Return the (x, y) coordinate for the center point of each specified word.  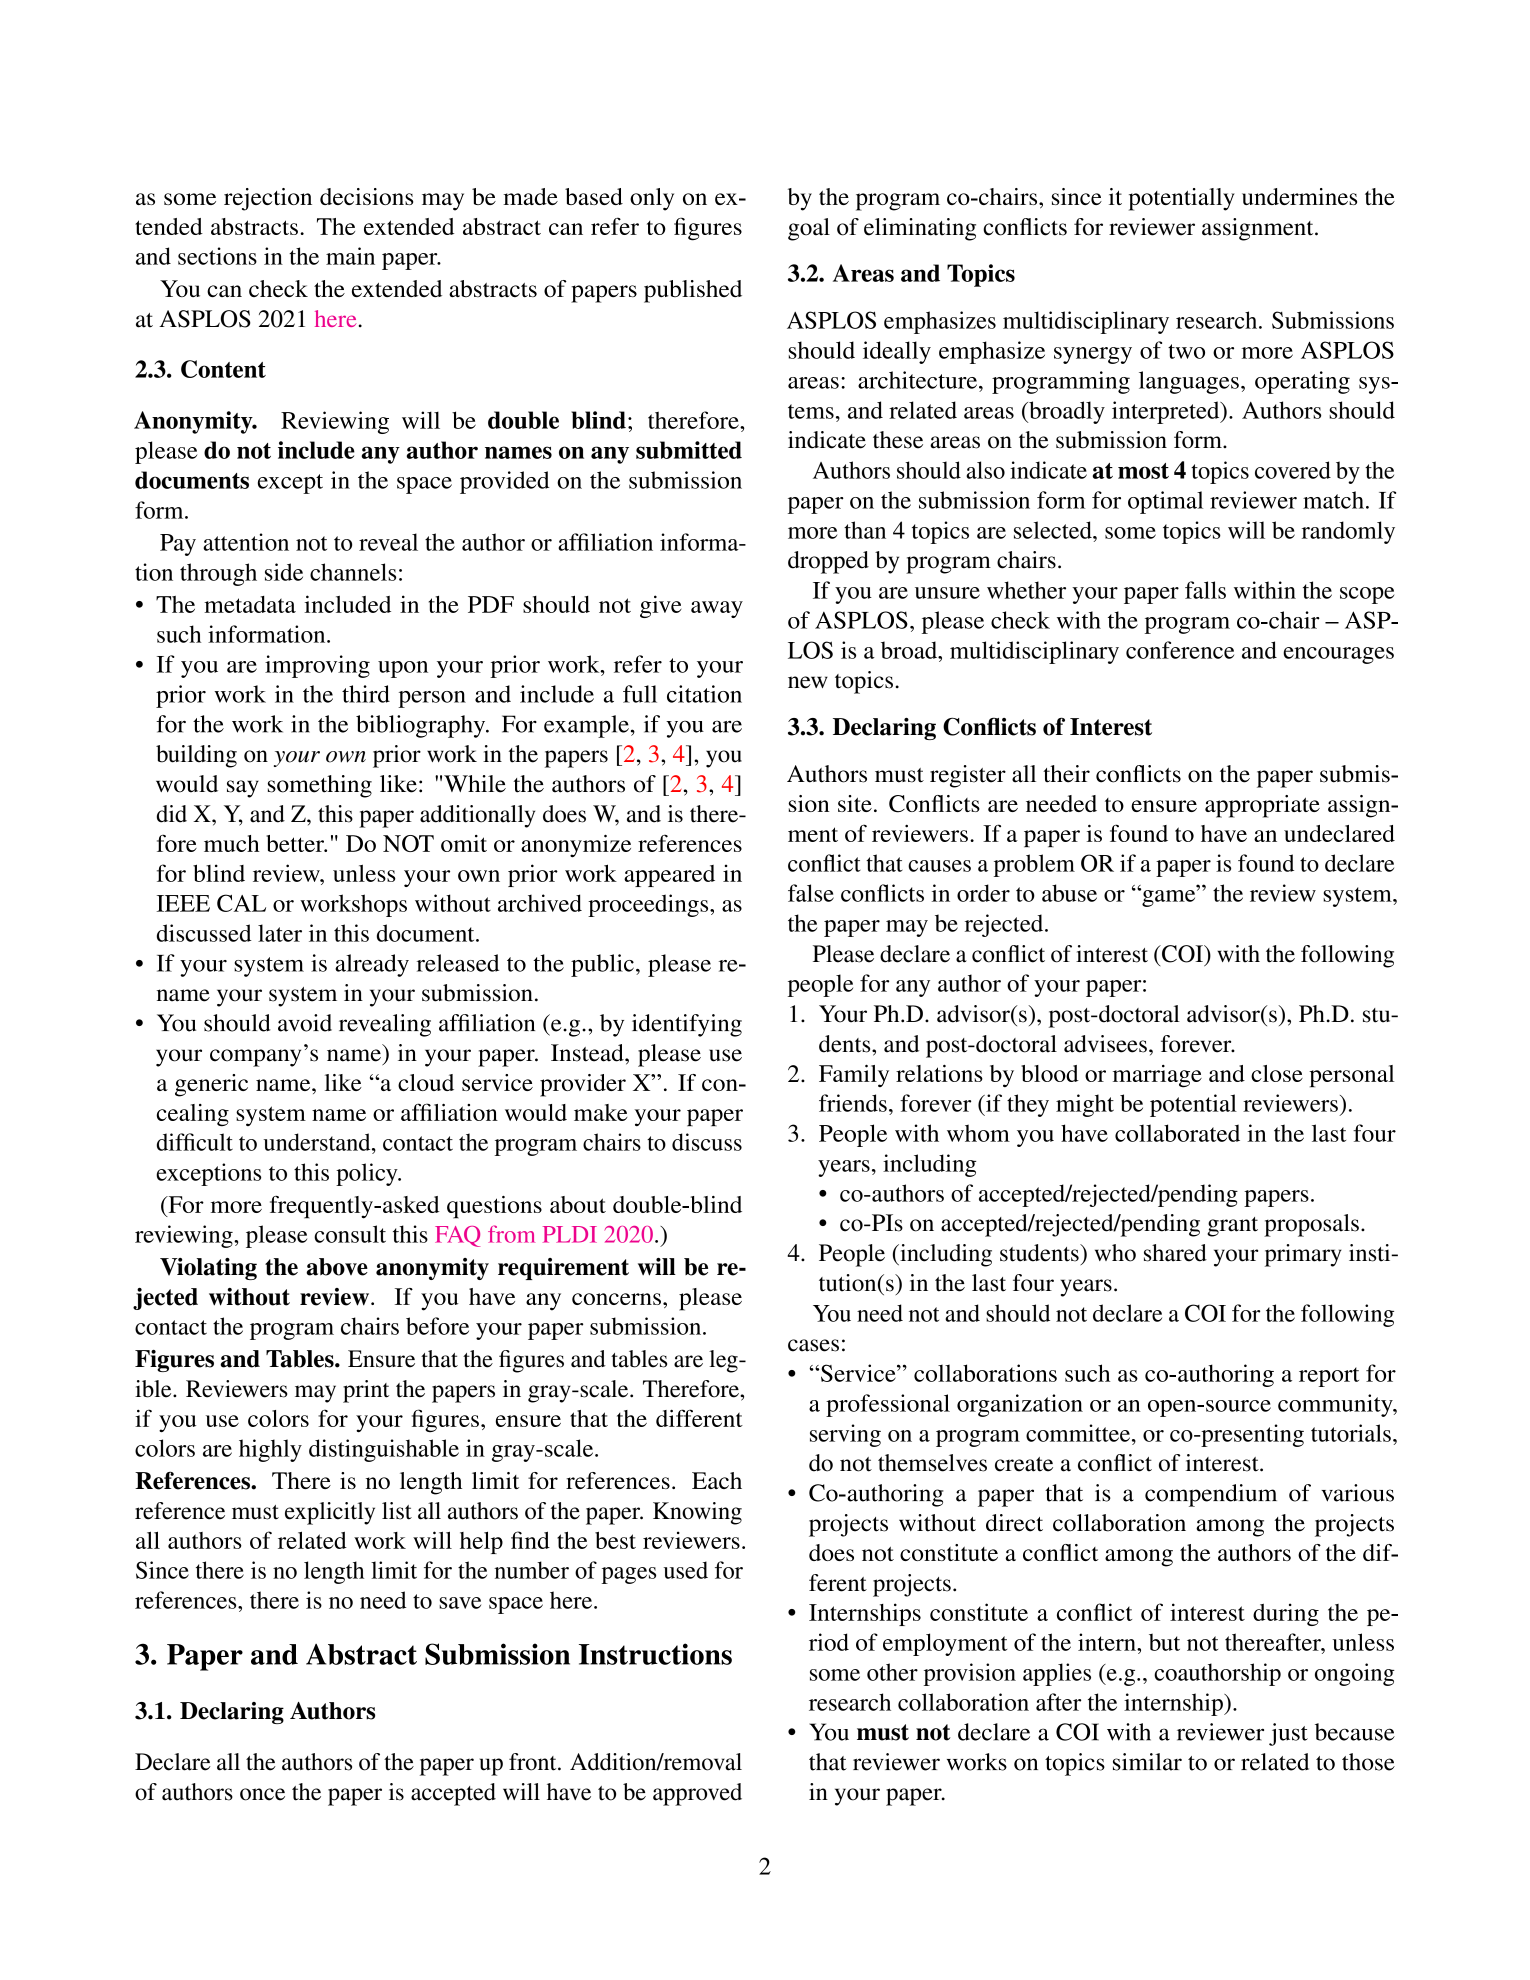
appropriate (1262, 806)
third (366, 694)
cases (813, 1345)
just (1288, 1734)
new (808, 682)
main (350, 256)
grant (1232, 1227)
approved (697, 1794)
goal (809, 229)
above (337, 1267)
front (534, 1762)
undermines (1299, 196)
